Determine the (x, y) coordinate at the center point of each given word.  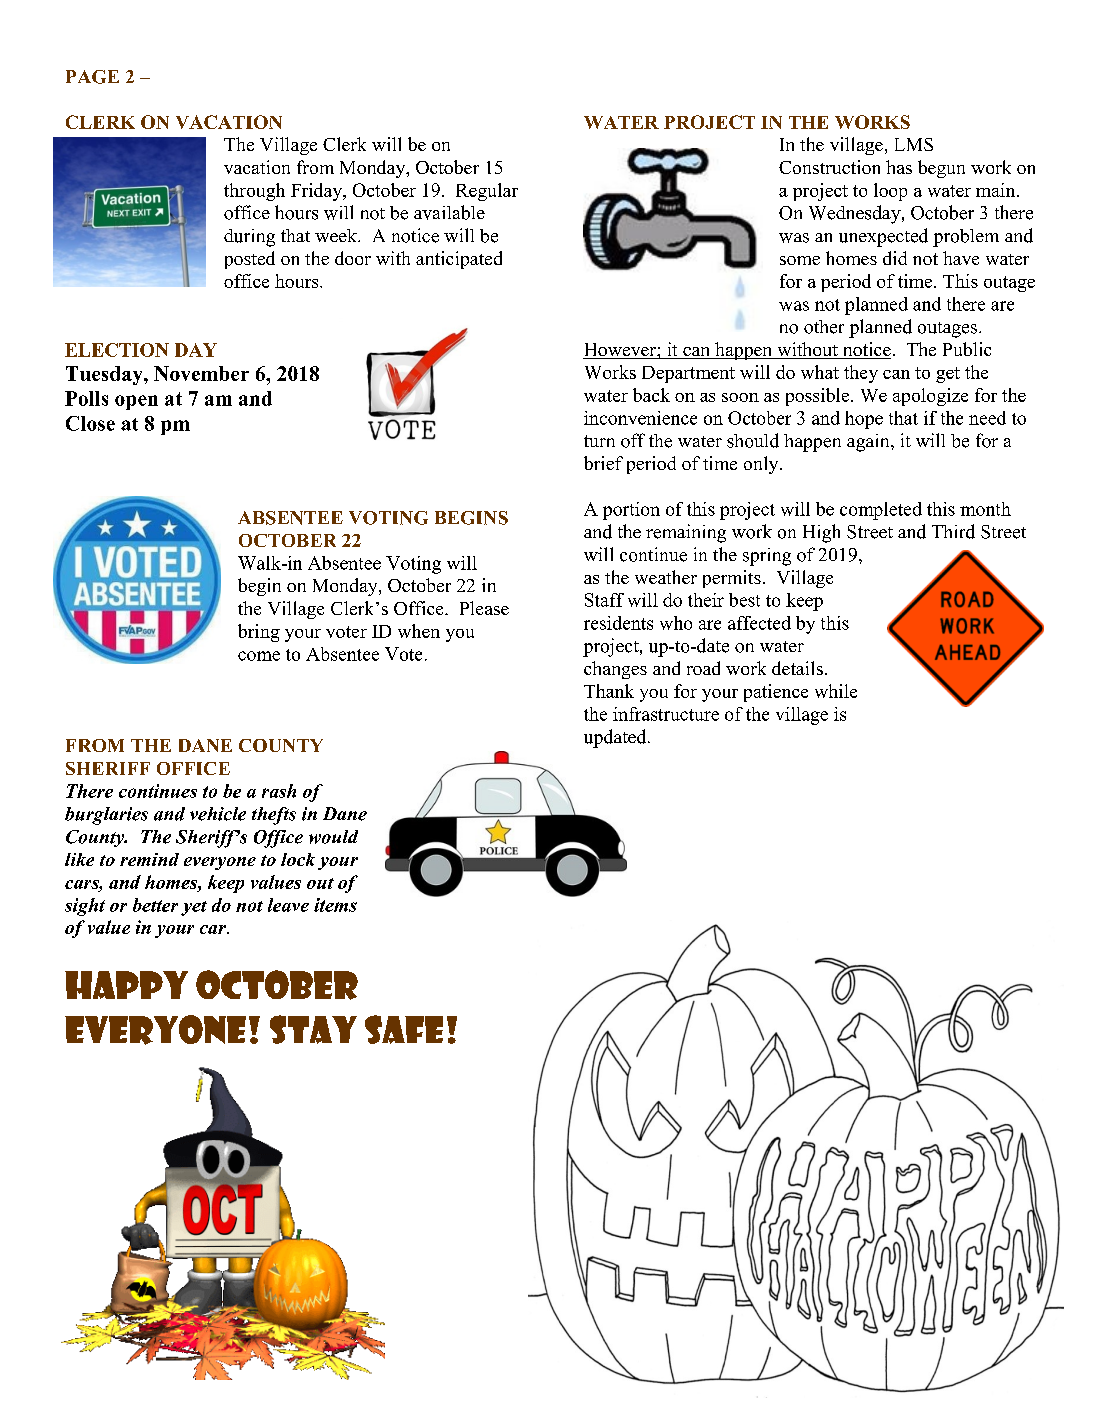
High (821, 533)
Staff (604, 600)
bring (259, 633)
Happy (126, 985)
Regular (487, 192)
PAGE (92, 77)
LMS (914, 144)
